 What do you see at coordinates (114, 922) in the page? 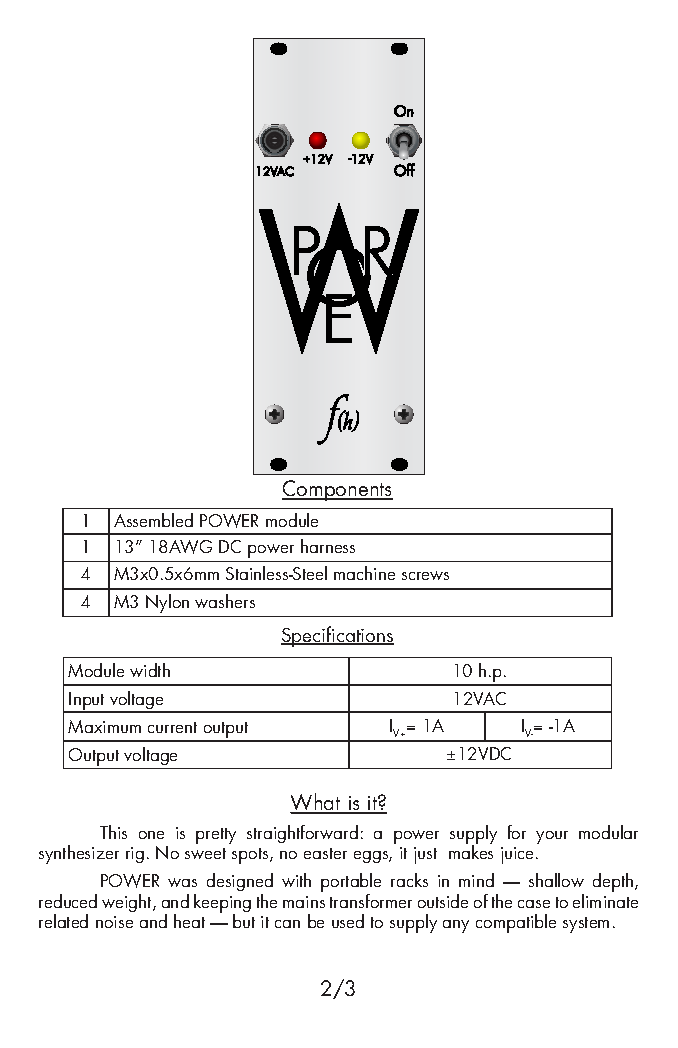
I see `noise` at bounding box center [114, 922].
